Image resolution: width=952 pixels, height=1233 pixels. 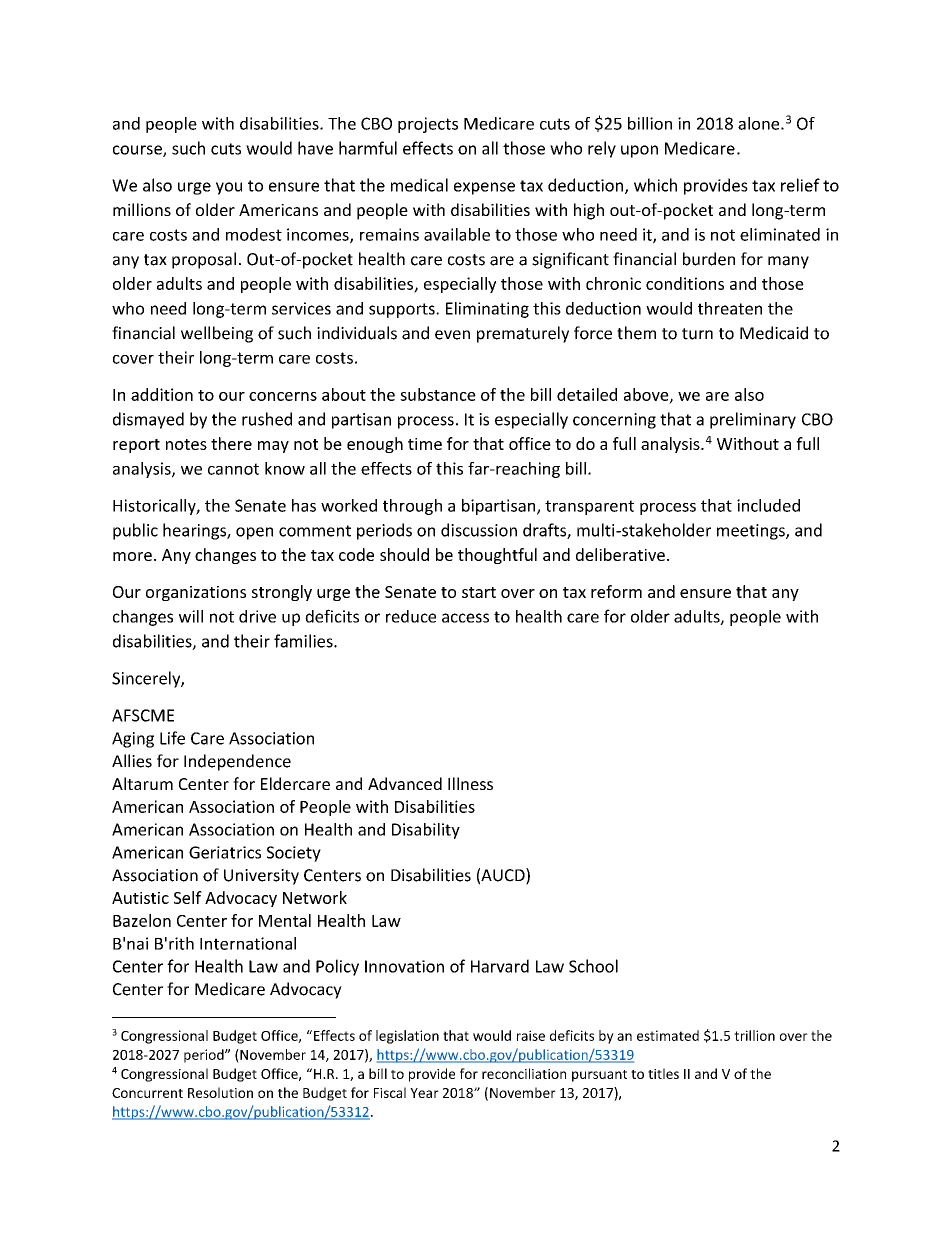 What do you see at coordinates (438, 394) in the page?
I see `substance` at bounding box center [438, 394].
